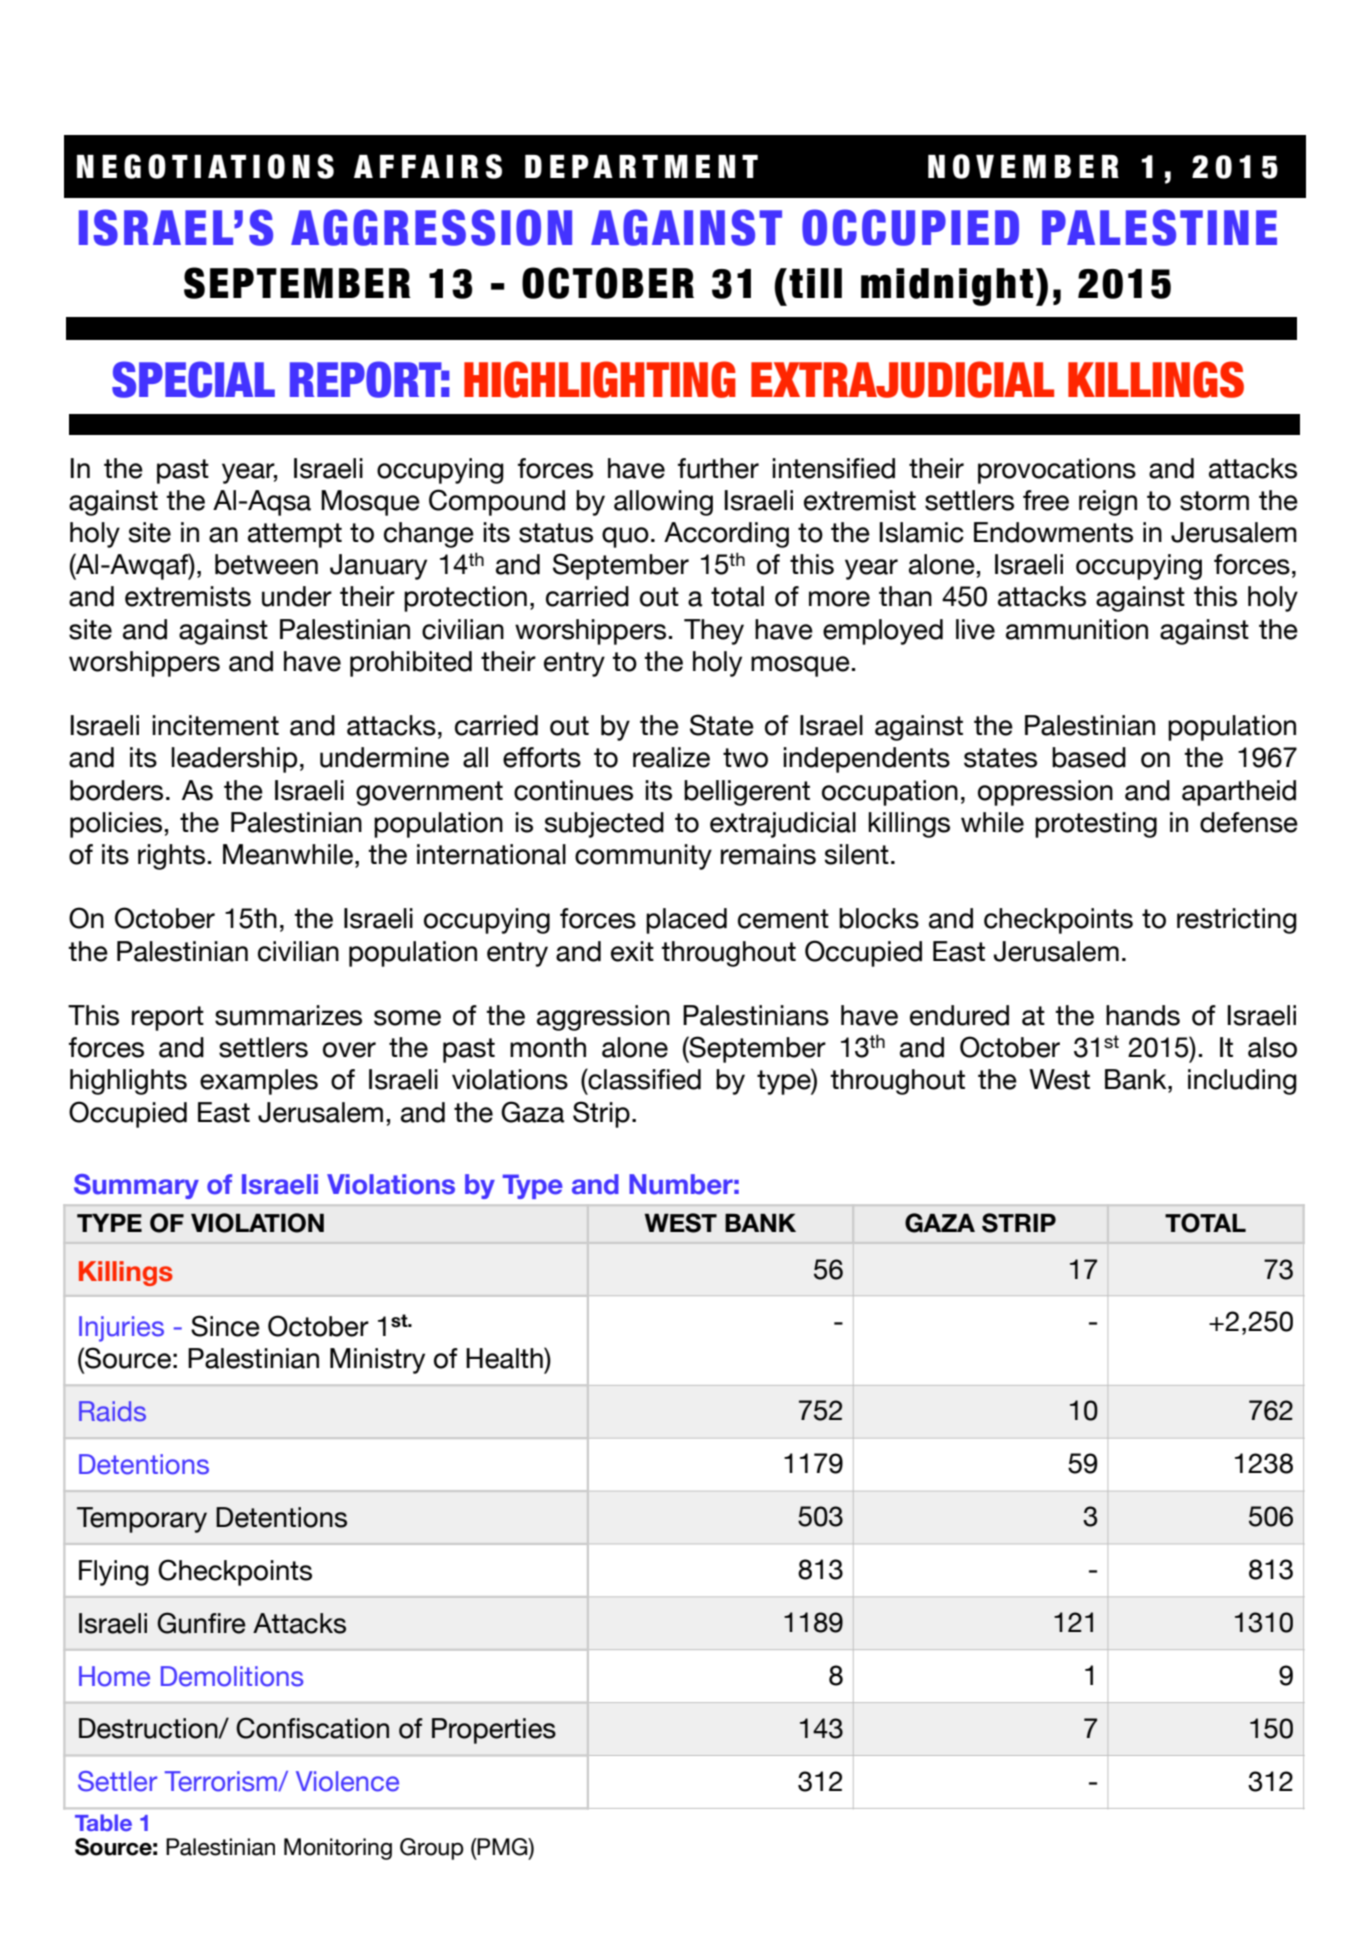 The width and height of the document is (1368, 1936). What do you see at coordinates (142, 1520) in the document?
I see `Temporary` at bounding box center [142, 1520].
